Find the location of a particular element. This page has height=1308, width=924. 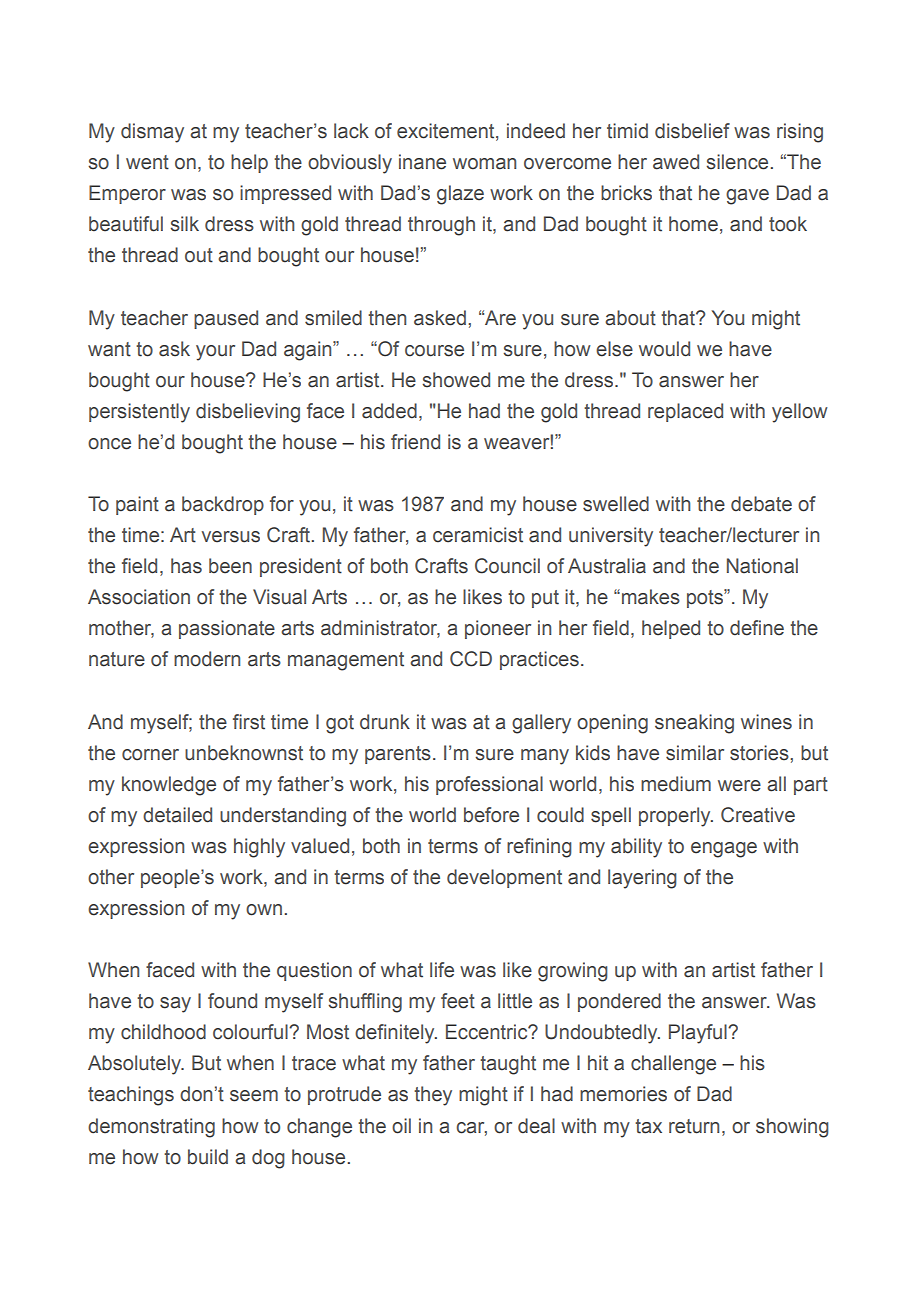

development is located at coordinates (504, 878).
